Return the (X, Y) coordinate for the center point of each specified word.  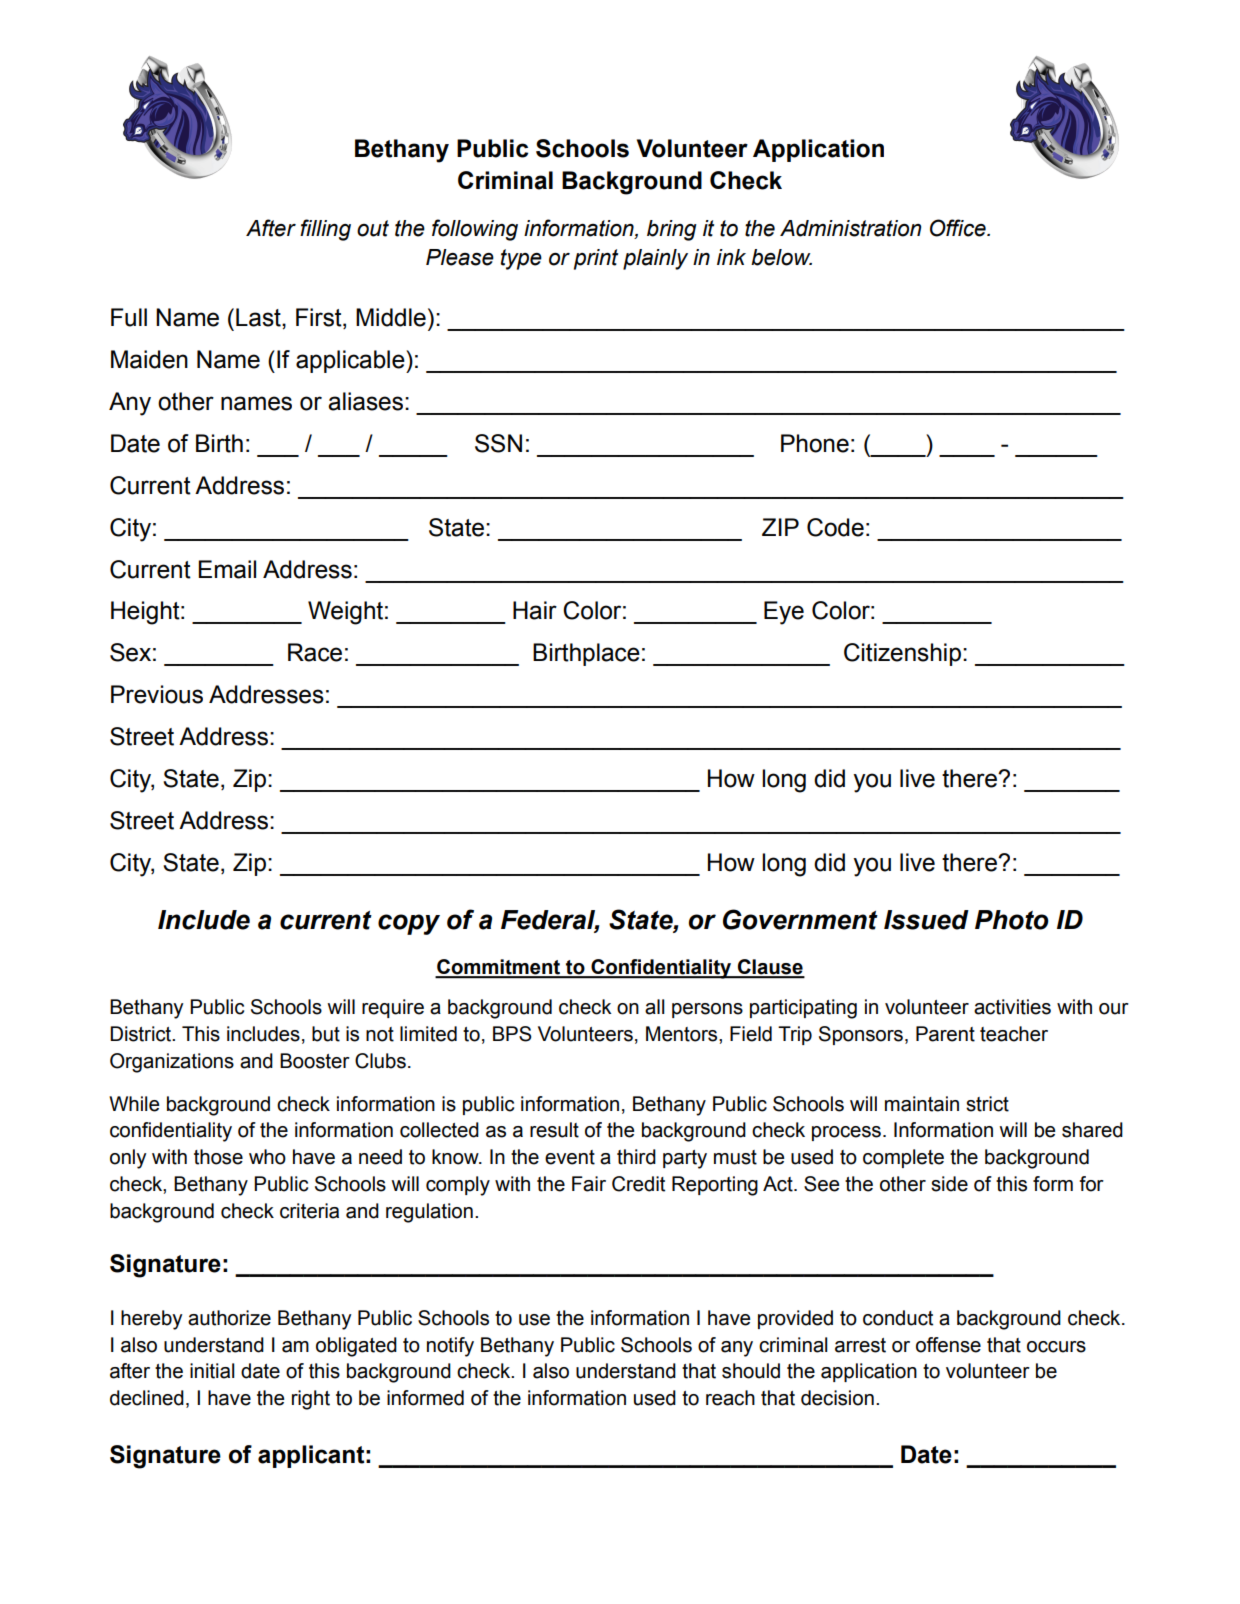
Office (959, 228)
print (596, 259)
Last (259, 317)
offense (948, 1345)
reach (730, 1398)
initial (212, 1371)
